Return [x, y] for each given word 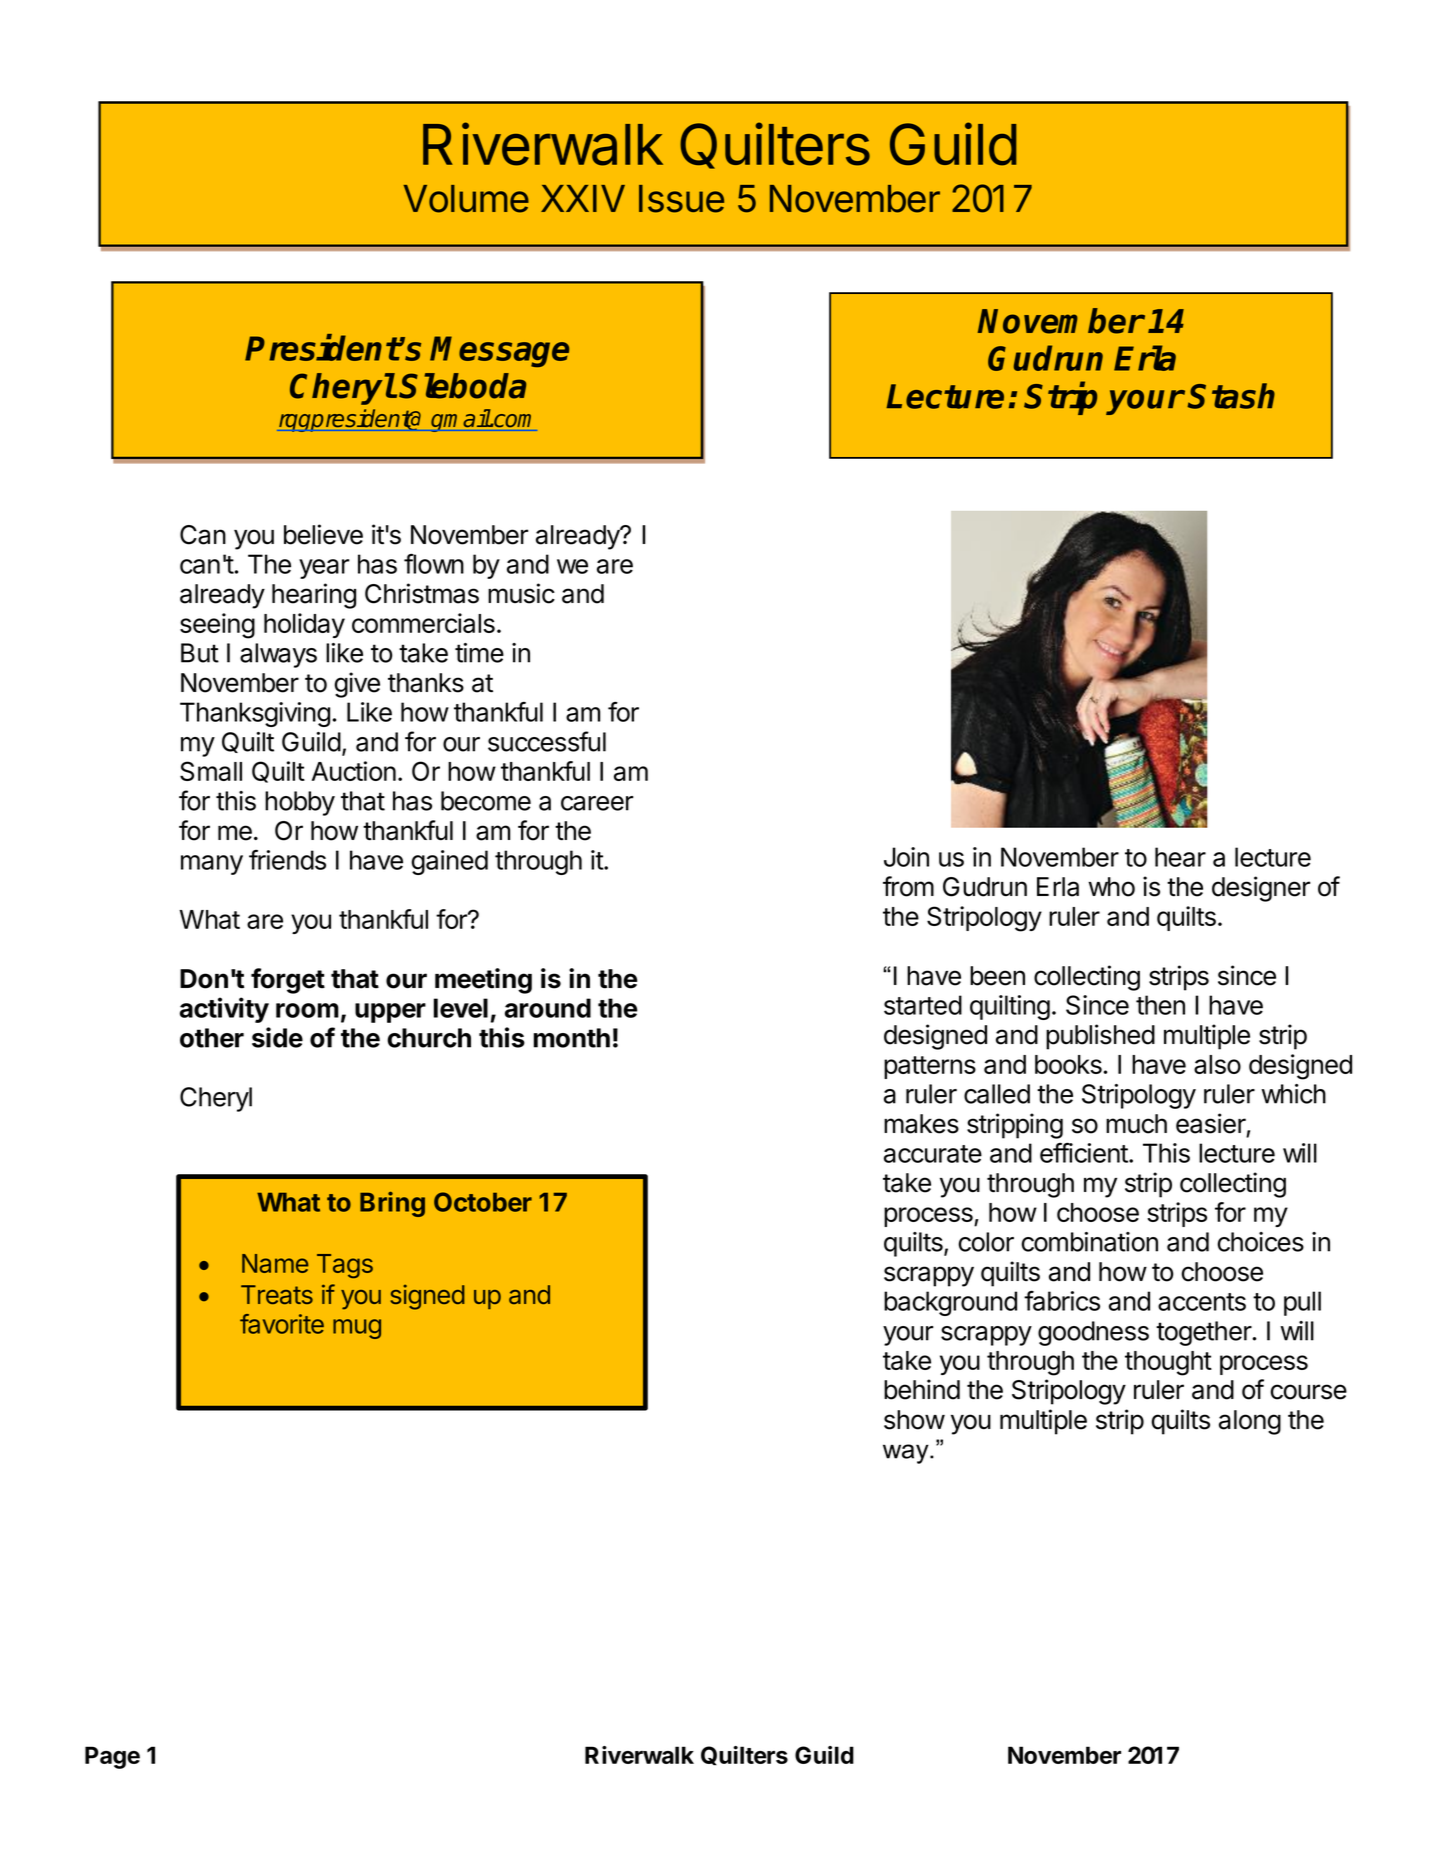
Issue [681, 199]
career [597, 803]
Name [275, 1263]
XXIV [583, 198]
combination [1089, 1242]
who [1111, 887]
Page [112, 1757]
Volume [466, 199]
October [483, 1202]
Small [211, 771]
